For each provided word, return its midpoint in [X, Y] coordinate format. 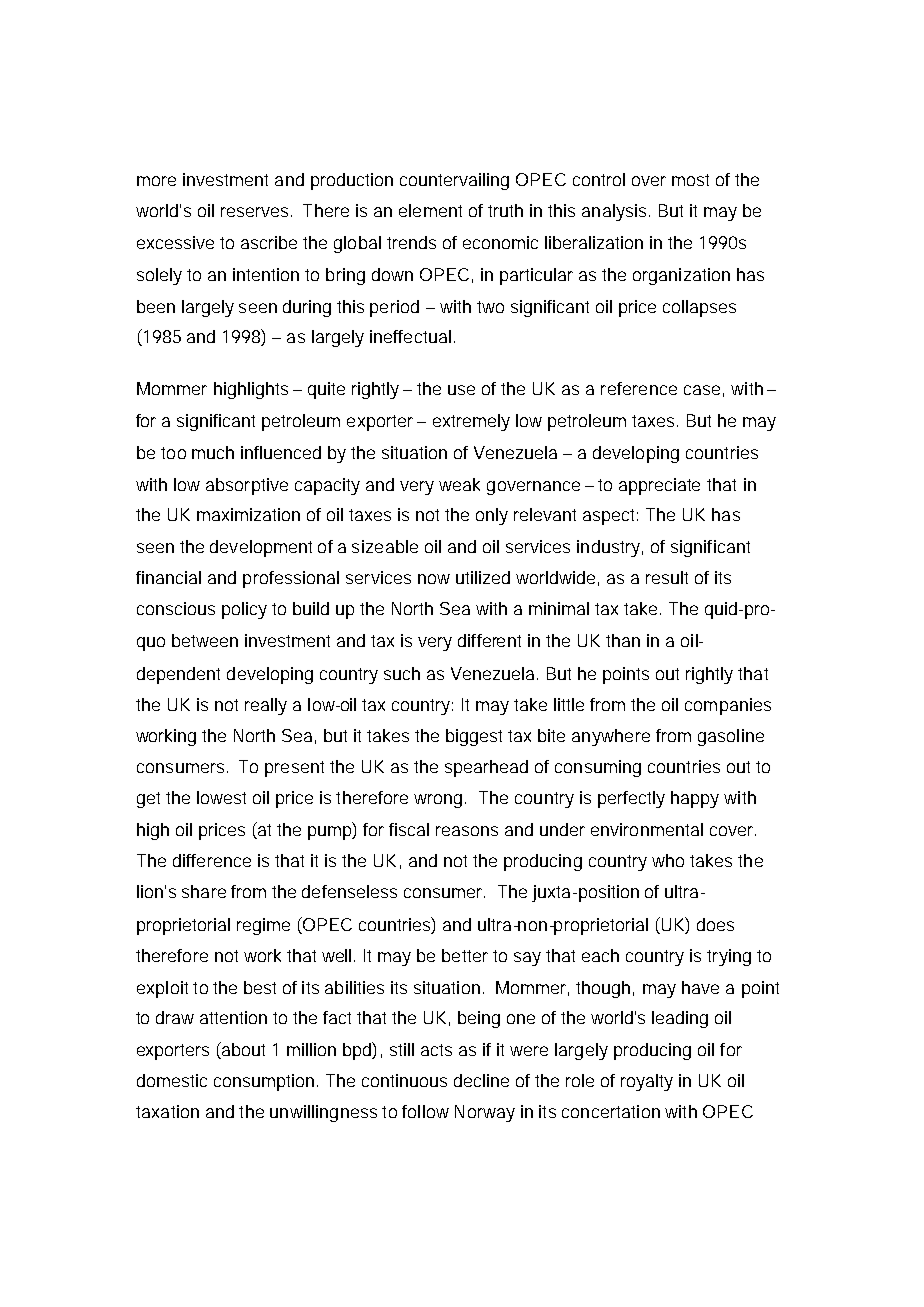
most [690, 180]
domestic [172, 1080]
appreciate [659, 486]
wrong [438, 801]
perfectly [631, 799]
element [430, 210]
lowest [221, 797]
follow [425, 1111]
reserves [254, 212]
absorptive [247, 486]
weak [459, 484]
